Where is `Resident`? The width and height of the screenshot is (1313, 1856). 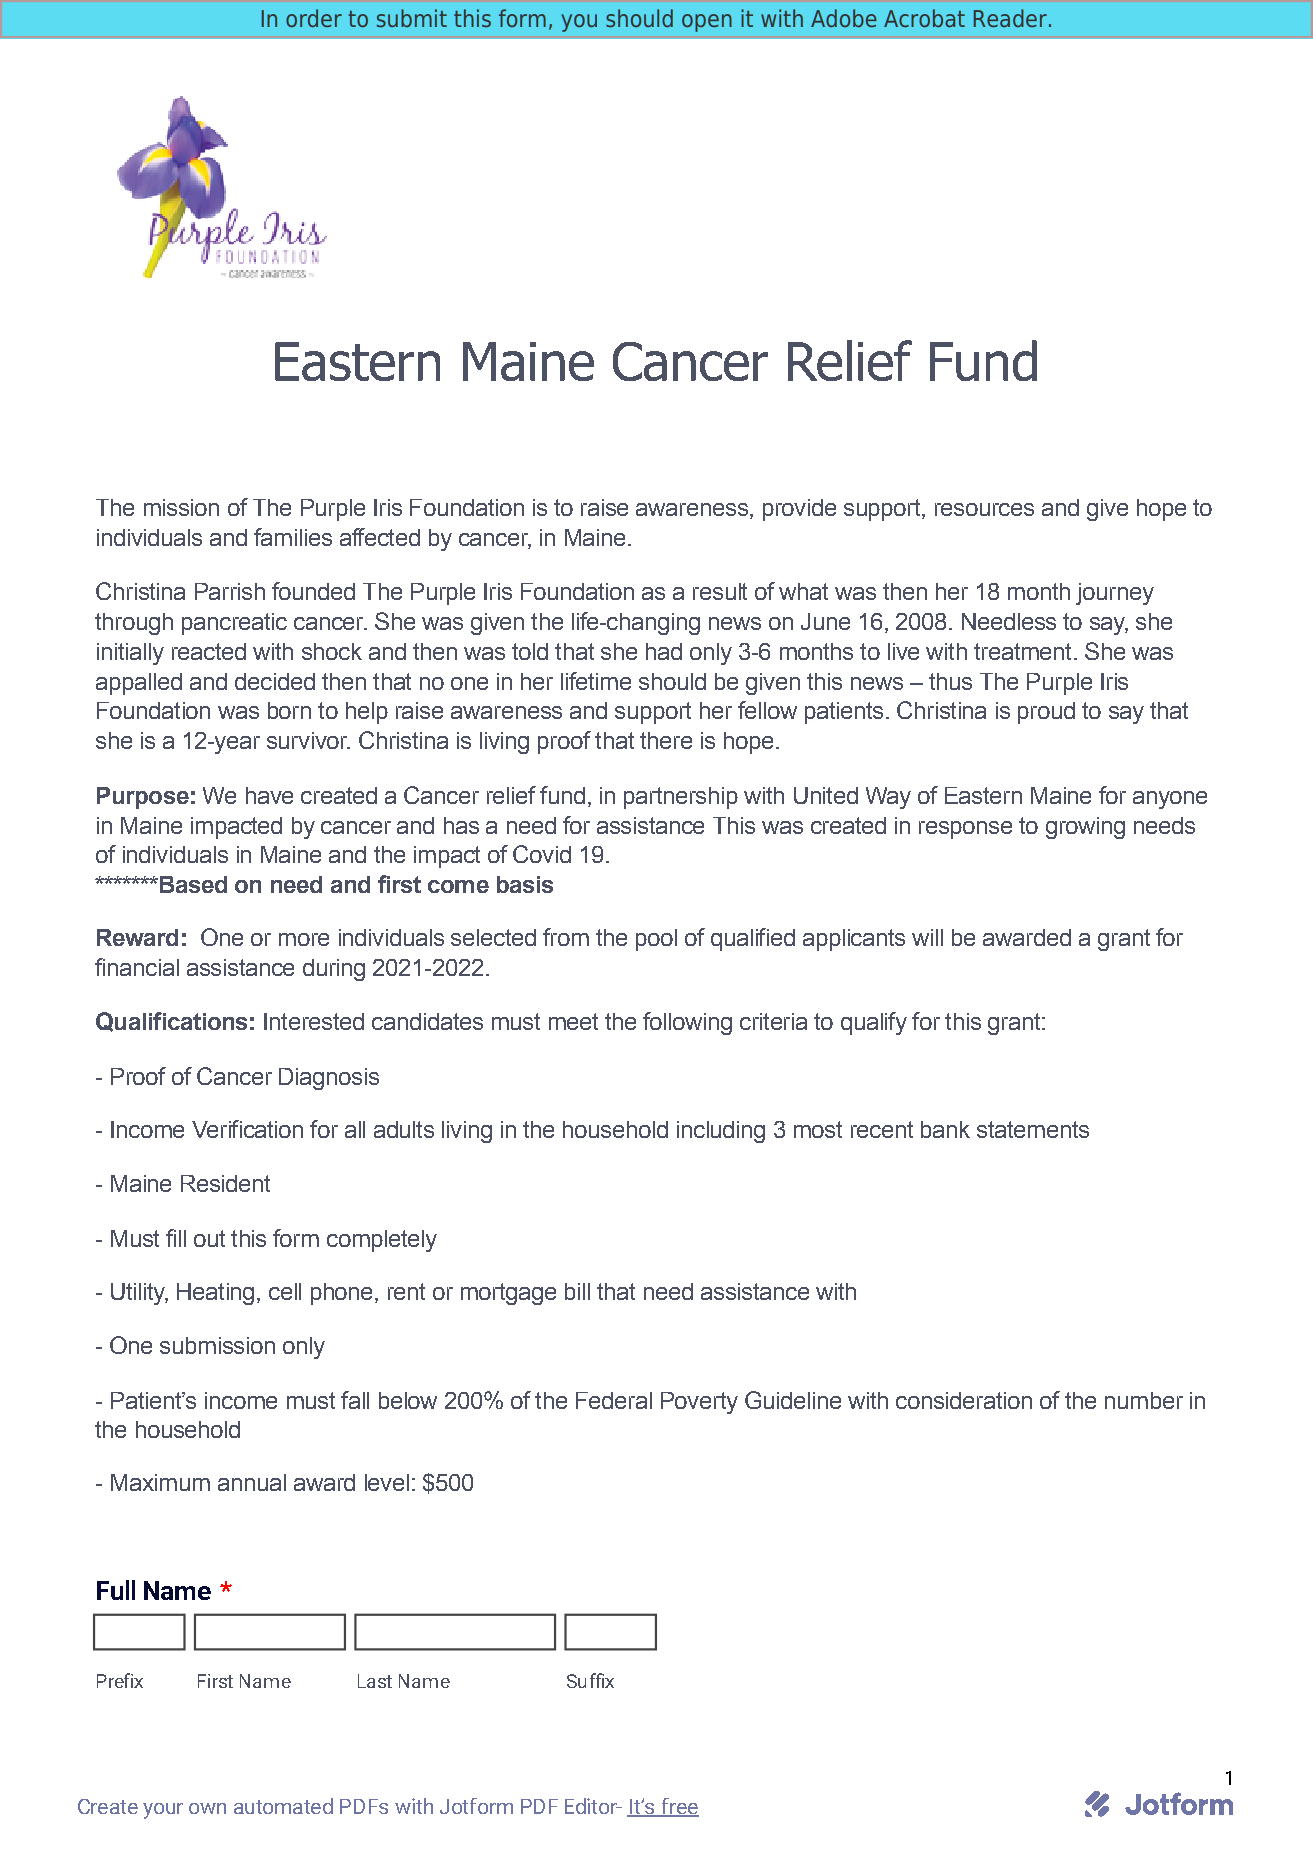
Resident is located at coordinates (225, 1183).
